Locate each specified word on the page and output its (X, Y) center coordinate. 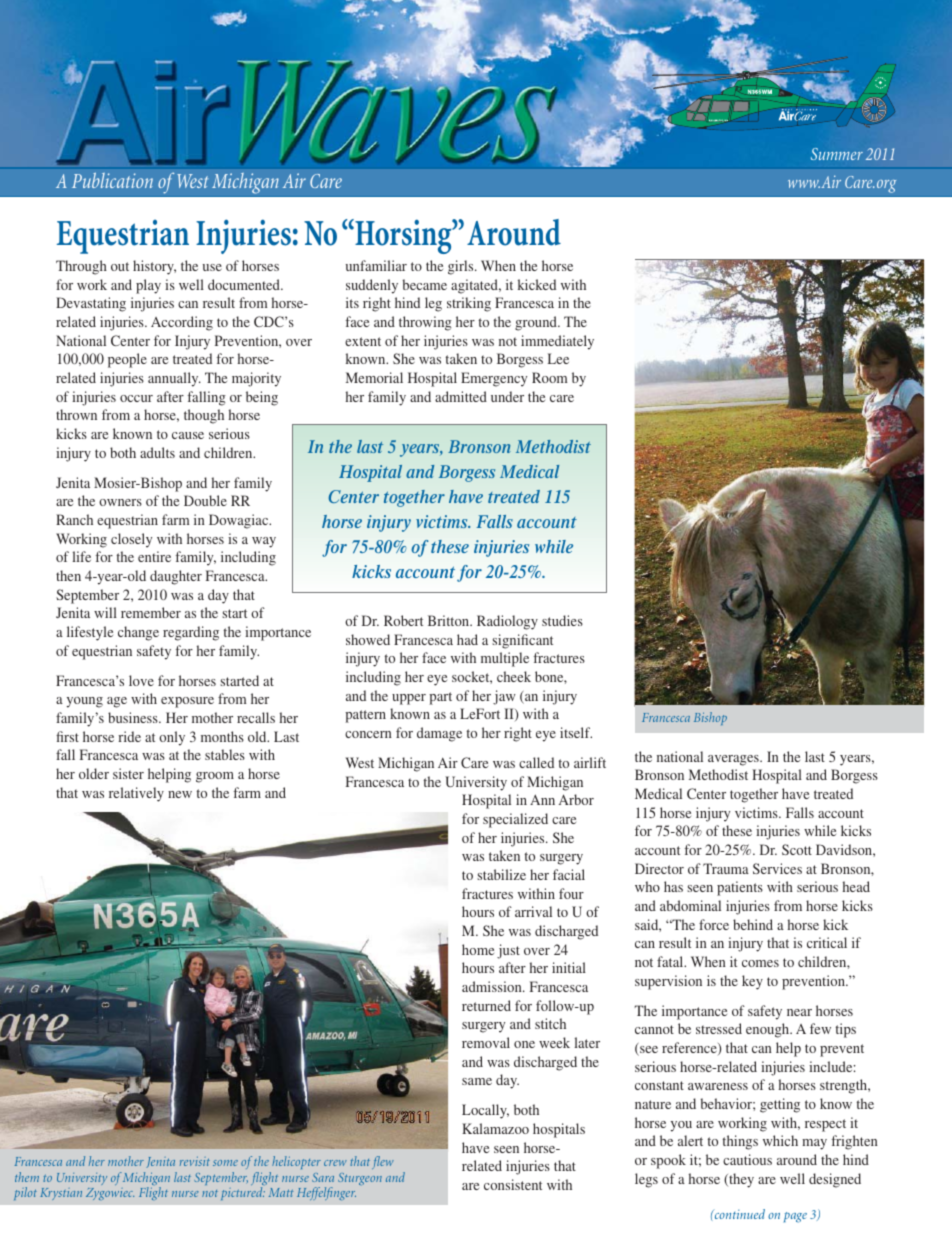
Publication (112, 180)
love (141, 680)
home (478, 949)
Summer (837, 154)
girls (462, 267)
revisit (195, 1161)
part (440, 698)
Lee (558, 358)
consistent (513, 1184)
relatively (136, 794)
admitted (461, 396)
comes (760, 963)
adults (157, 452)
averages (734, 760)
